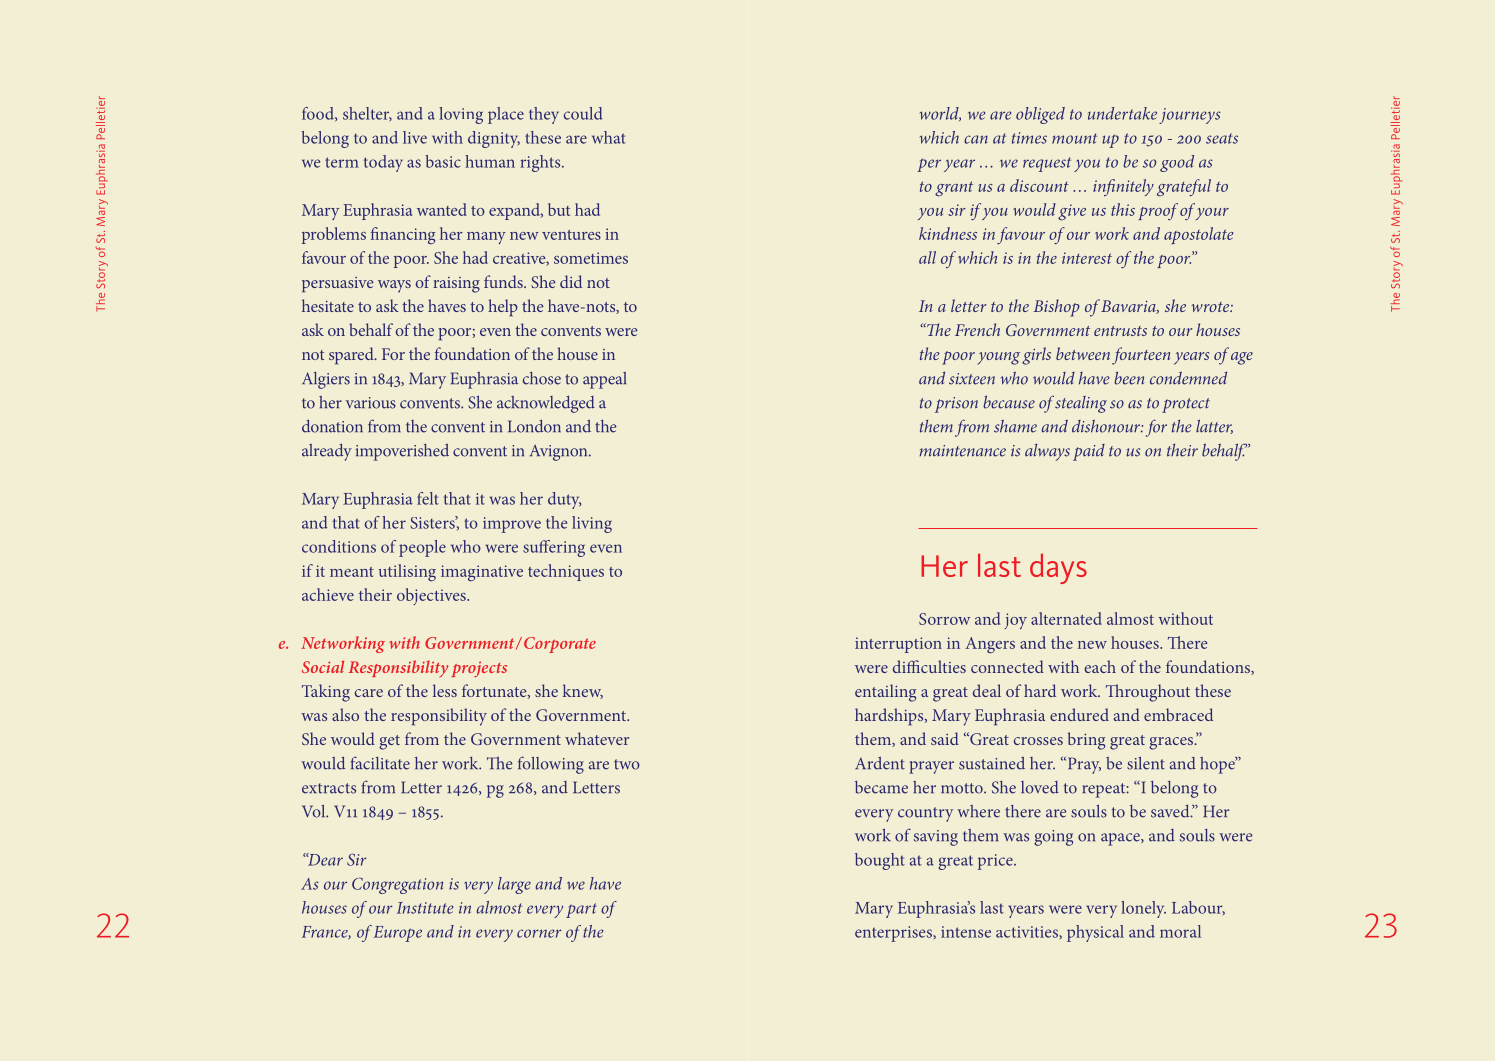  What do you see at coordinates (592, 524) in the page?
I see `living` at bounding box center [592, 524].
